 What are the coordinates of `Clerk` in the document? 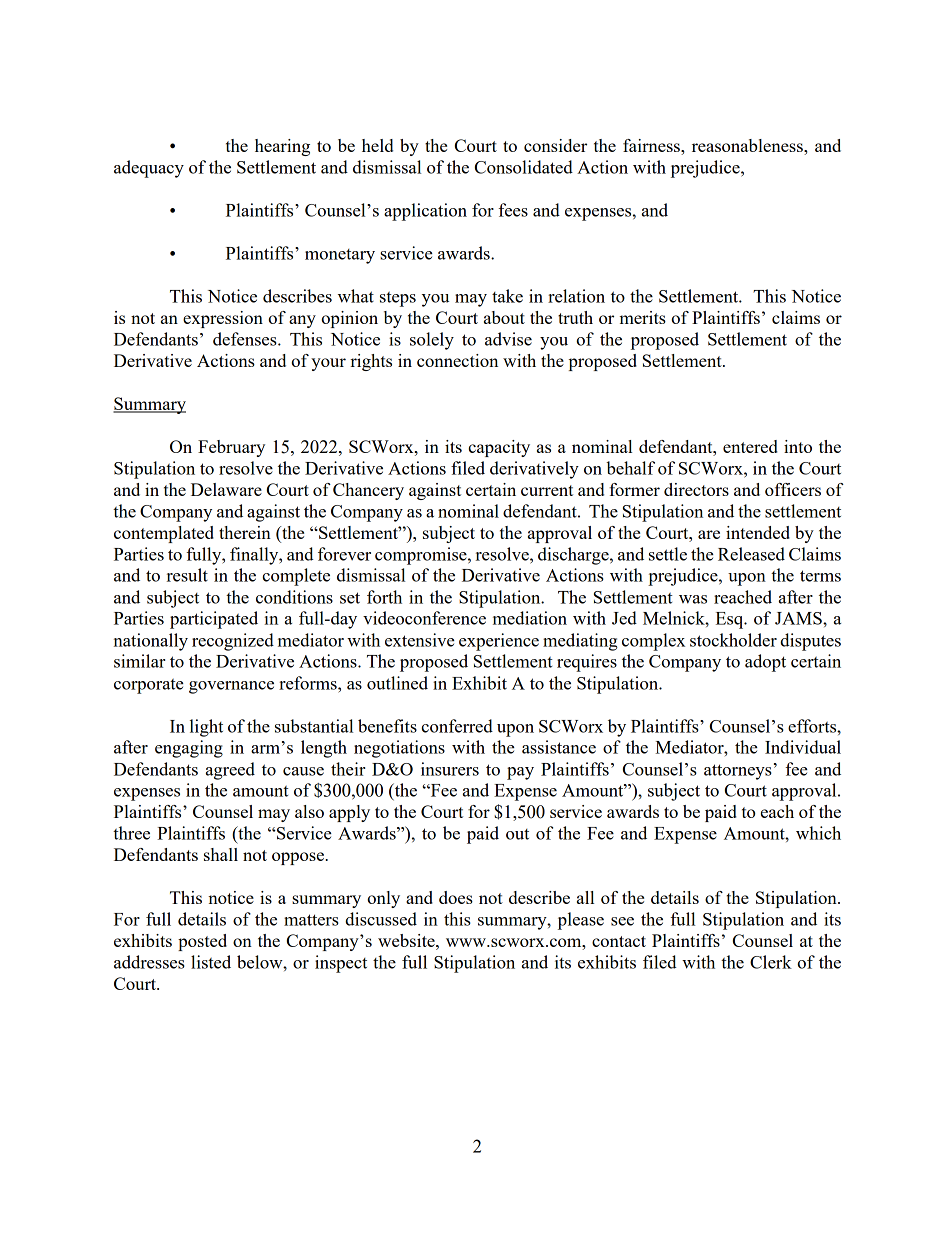 It's located at (771, 962).
